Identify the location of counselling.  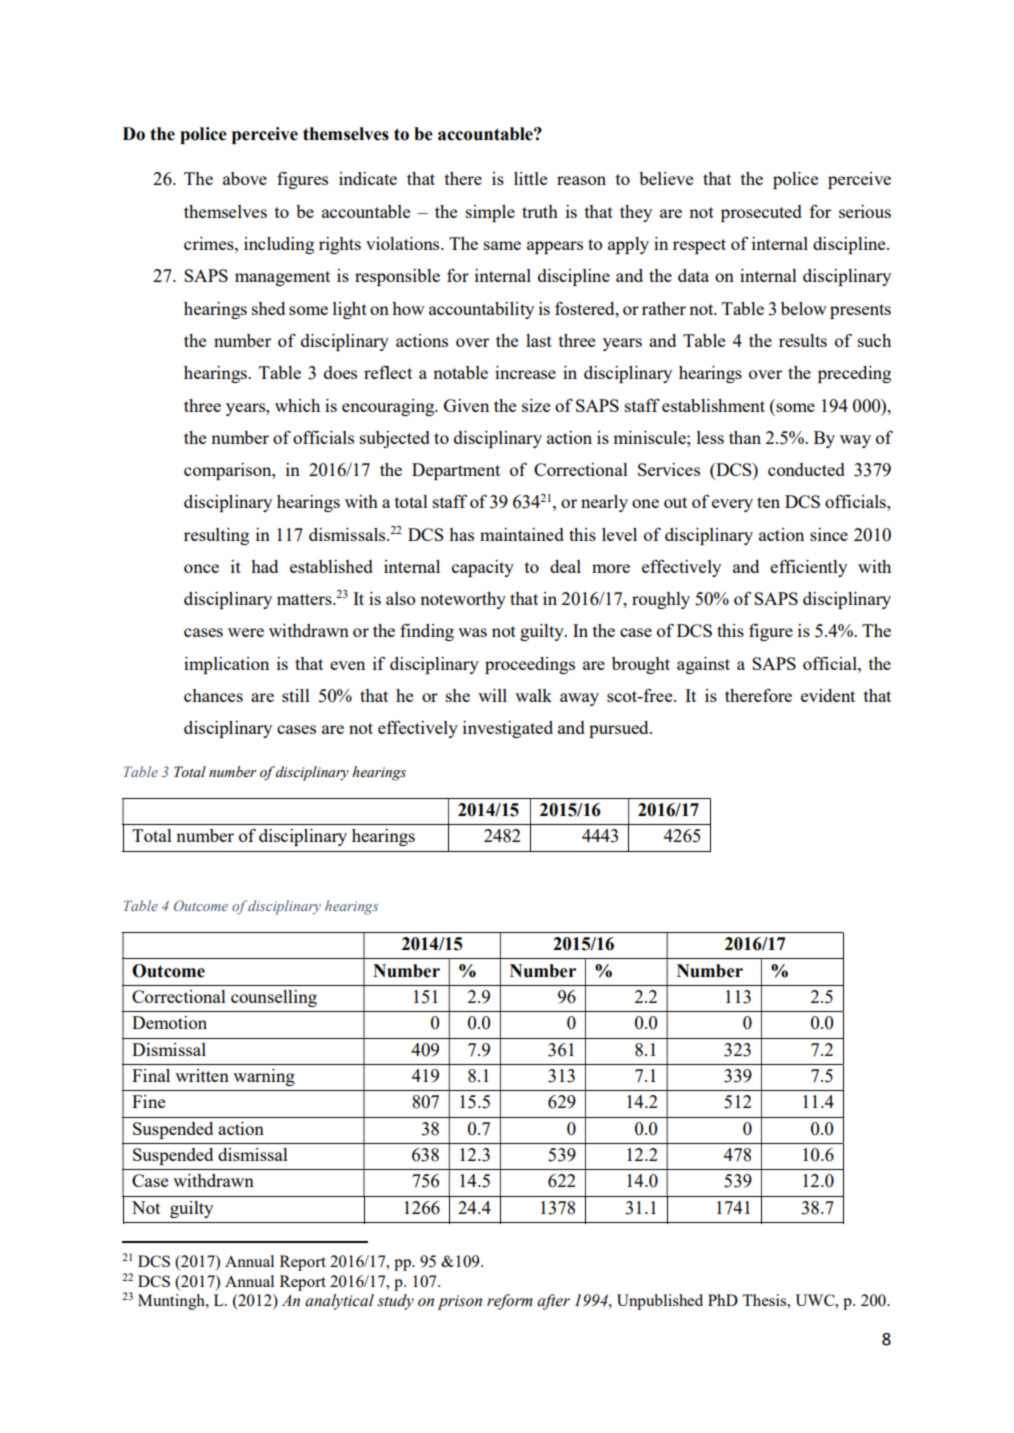
(274, 998).
